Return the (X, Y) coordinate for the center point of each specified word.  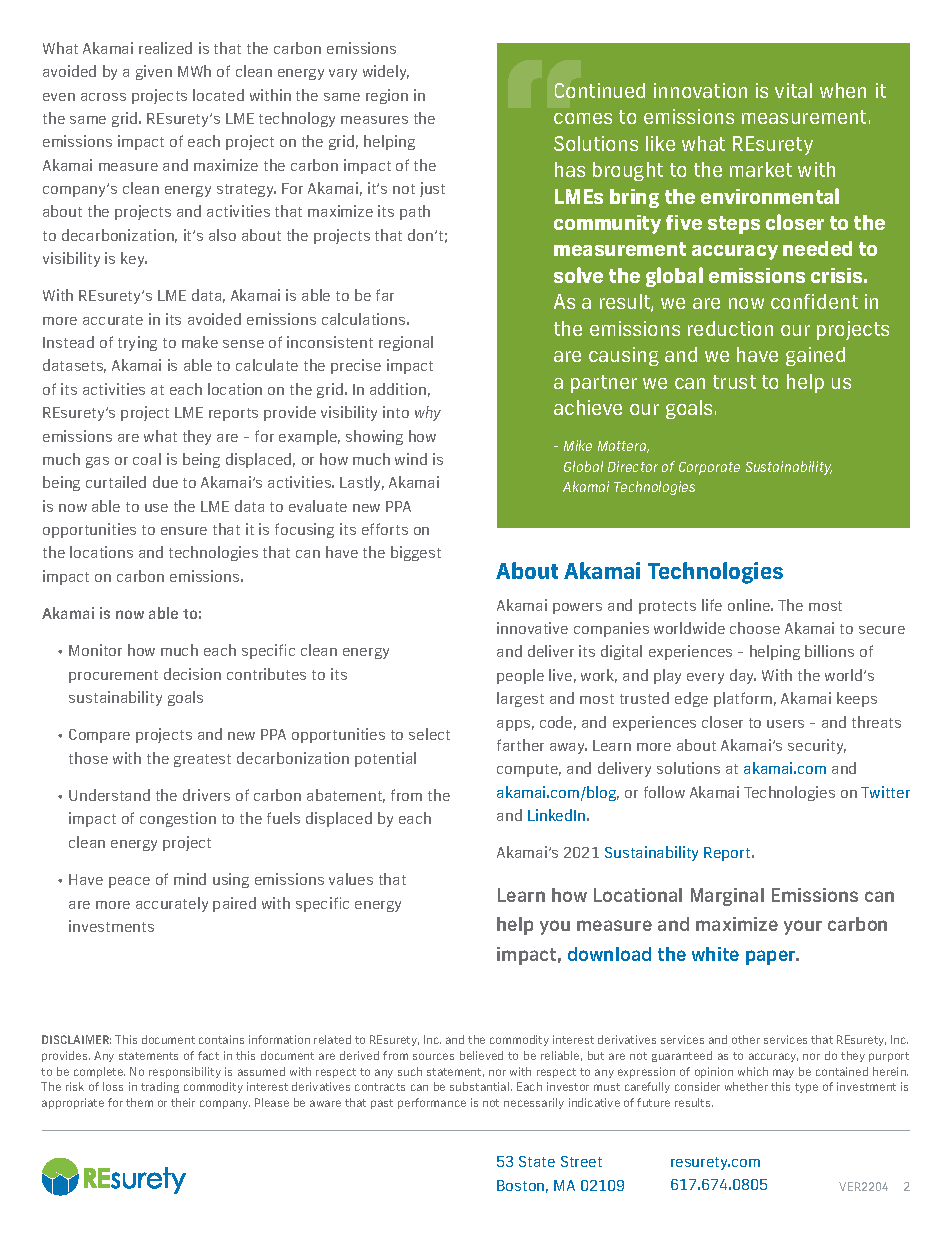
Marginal (727, 897)
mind (190, 879)
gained (815, 356)
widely (386, 72)
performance (432, 1103)
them (139, 1102)
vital (793, 90)
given (154, 72)
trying (137, 343)
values (351, 879)
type (806, 1088)
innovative (532, 628)
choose (755, 628)
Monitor (95, 650)
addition (398, 389)
